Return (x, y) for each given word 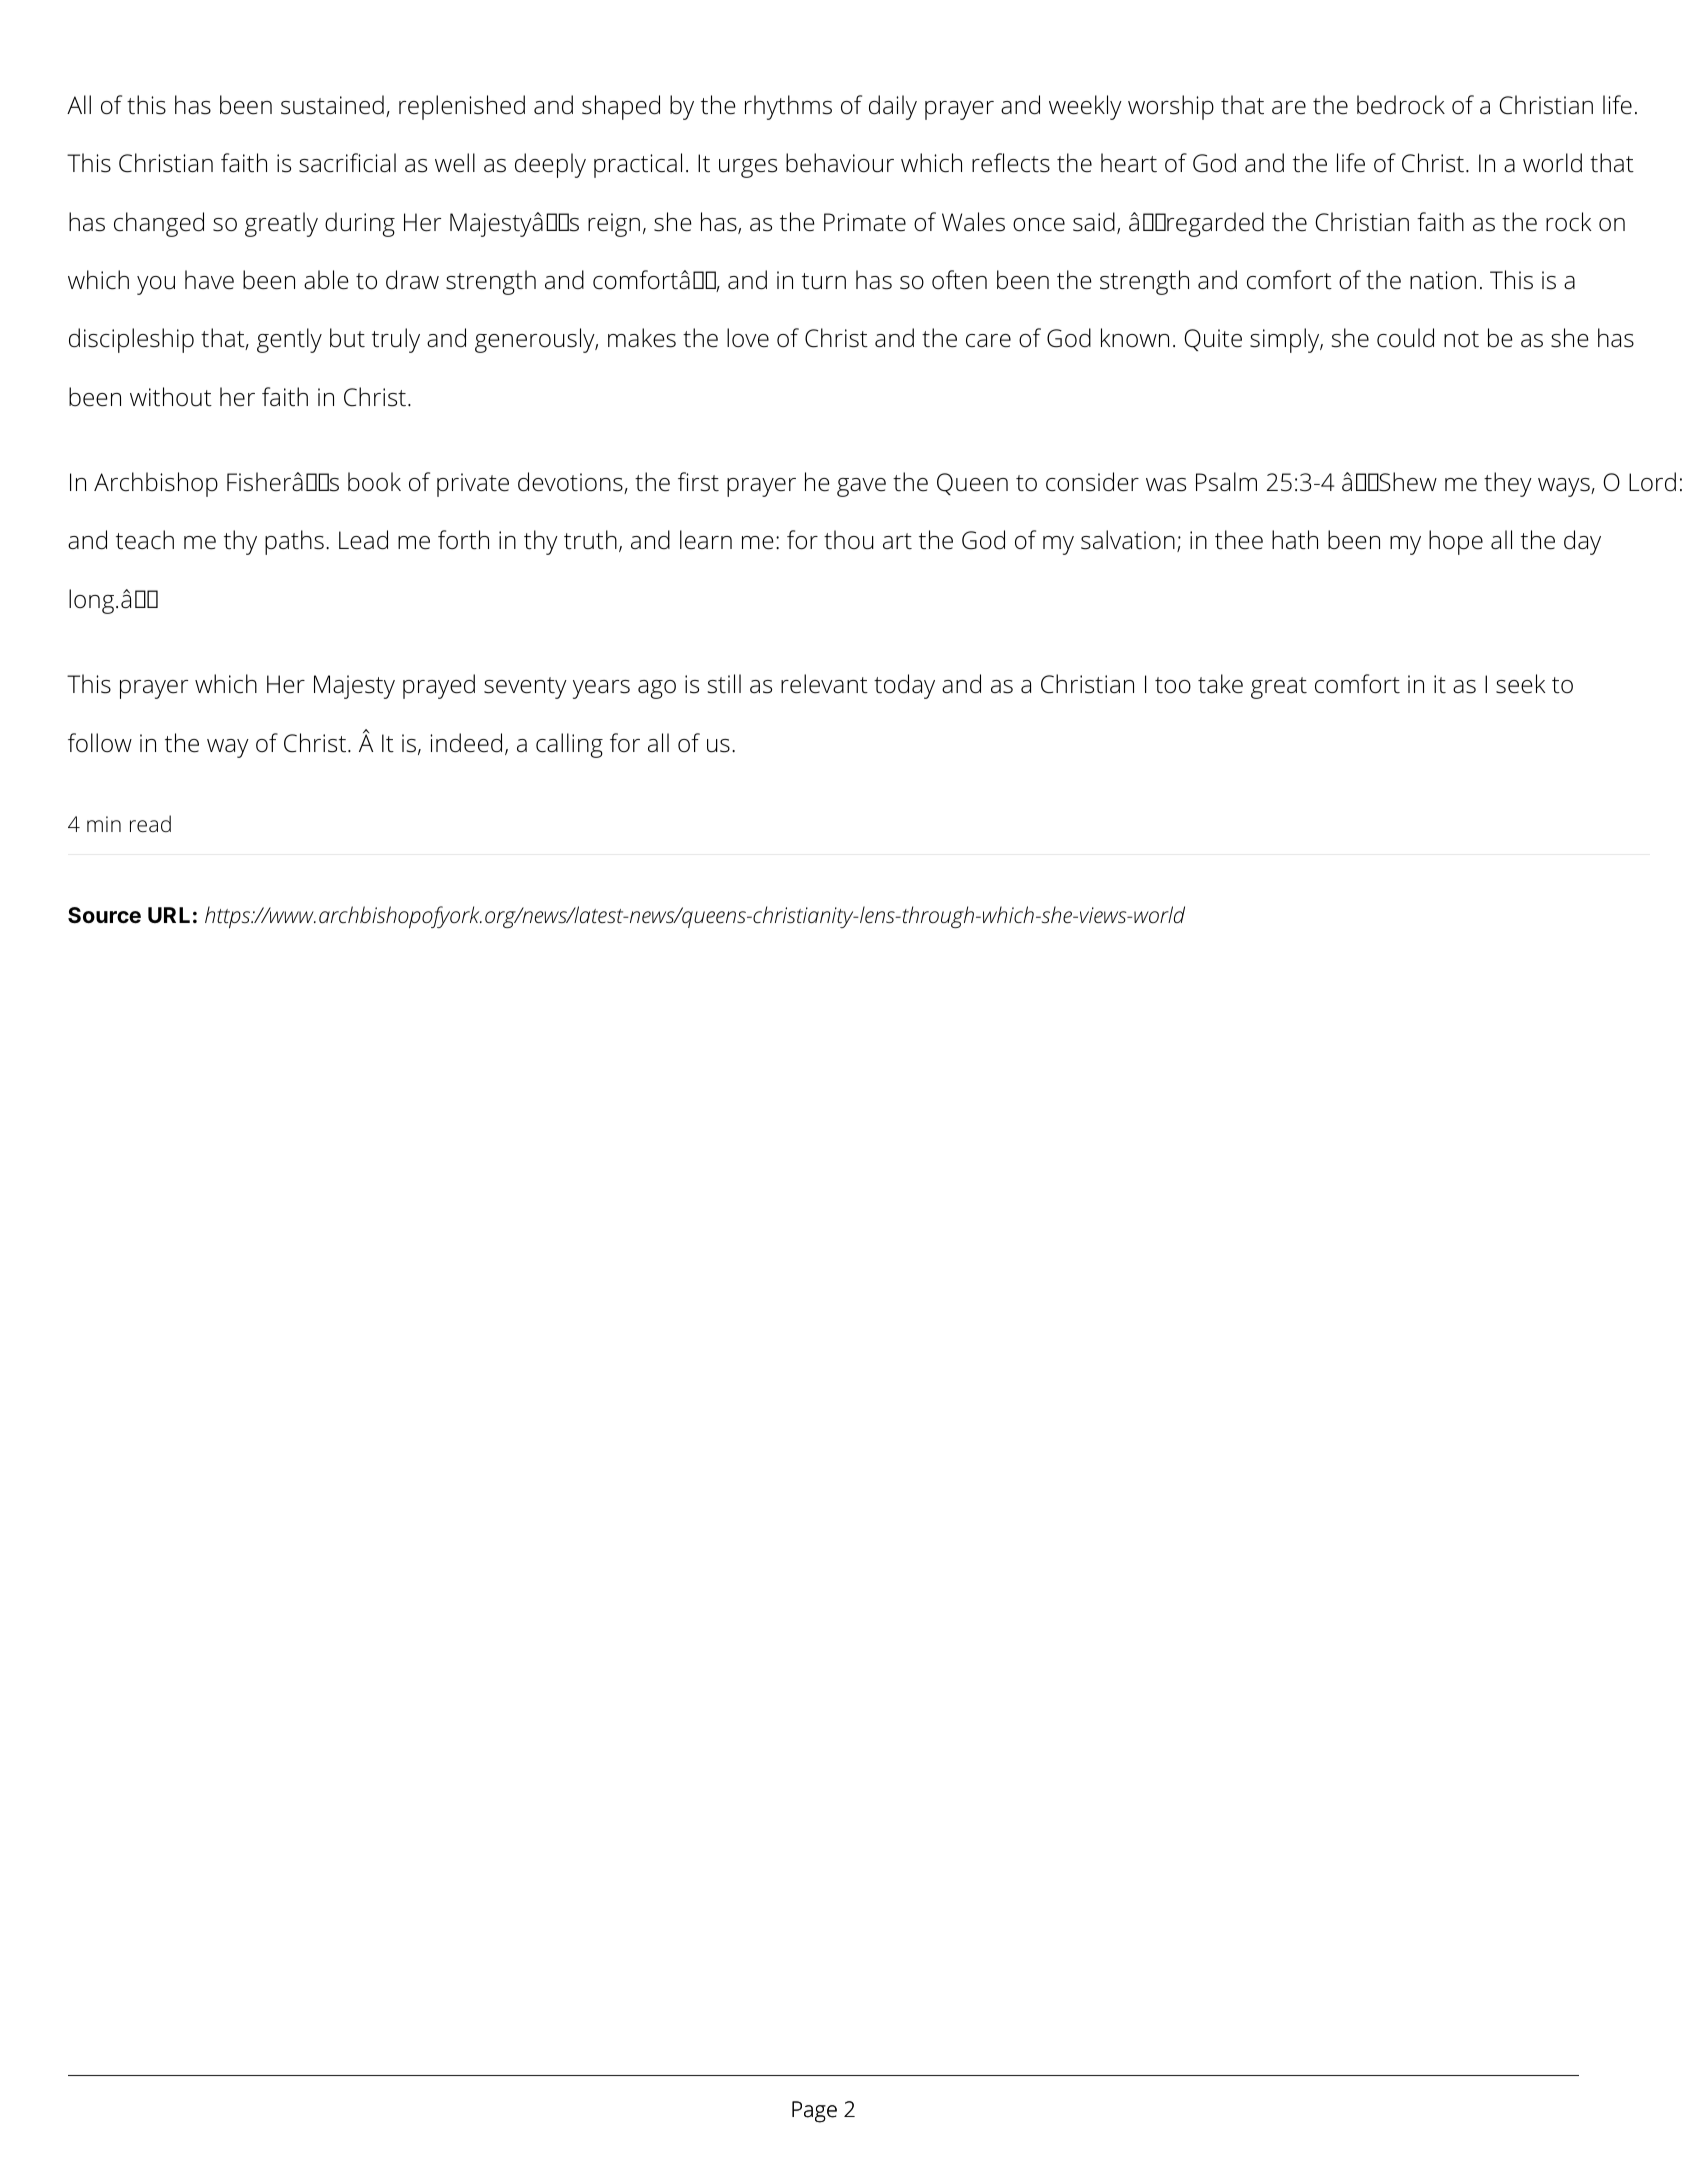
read (150, 824)
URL (169, 915)
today (904, 686)
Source (104, 915)
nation (1443, 280)
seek (1520, 684)
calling (569, 745)
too (1173, 685)
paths (294, 542)
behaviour (840, 163)
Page (814, 2112)
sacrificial (347, 163)
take (1220, 684)
